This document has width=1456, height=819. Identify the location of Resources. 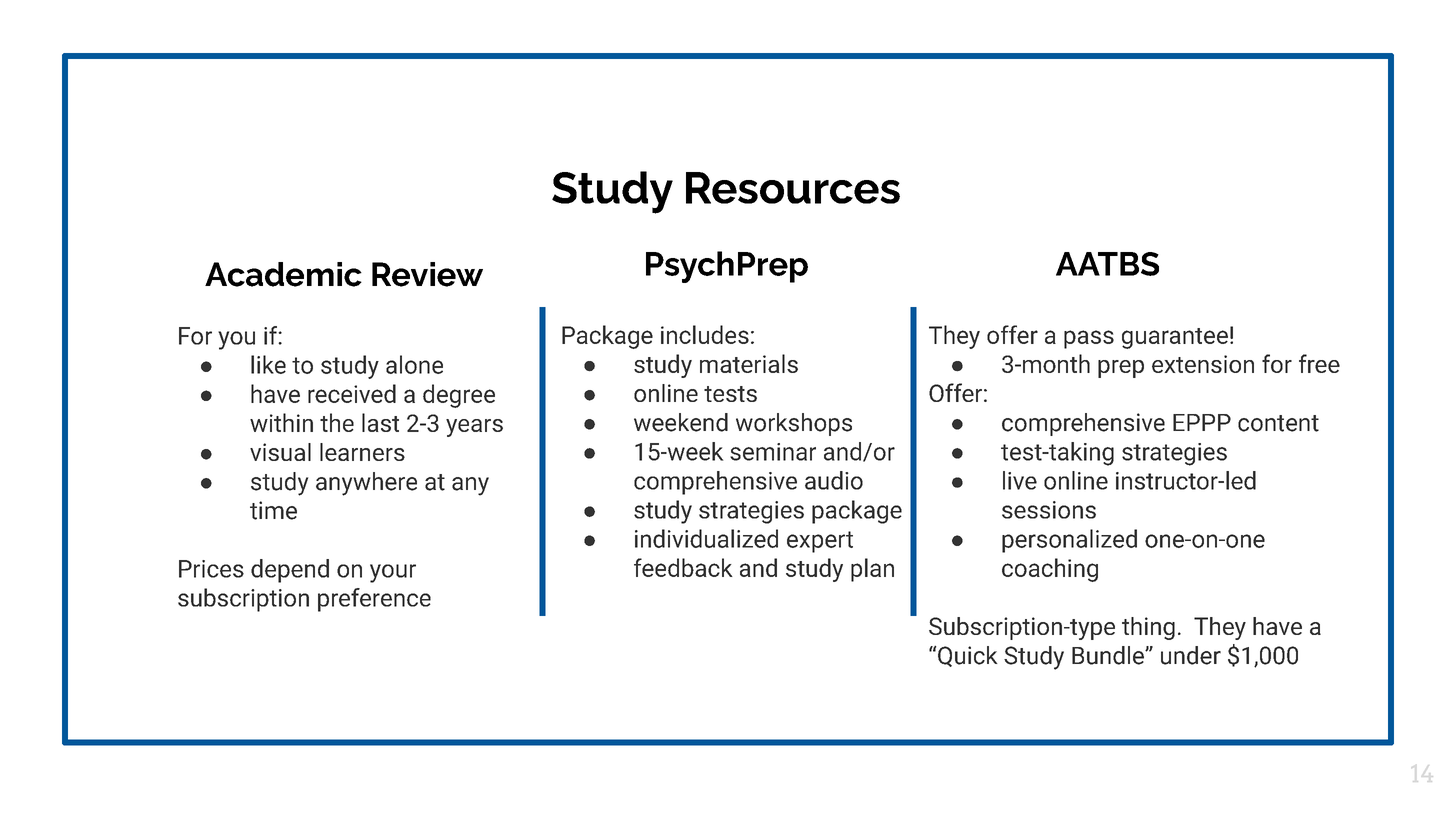
(793, 188).
